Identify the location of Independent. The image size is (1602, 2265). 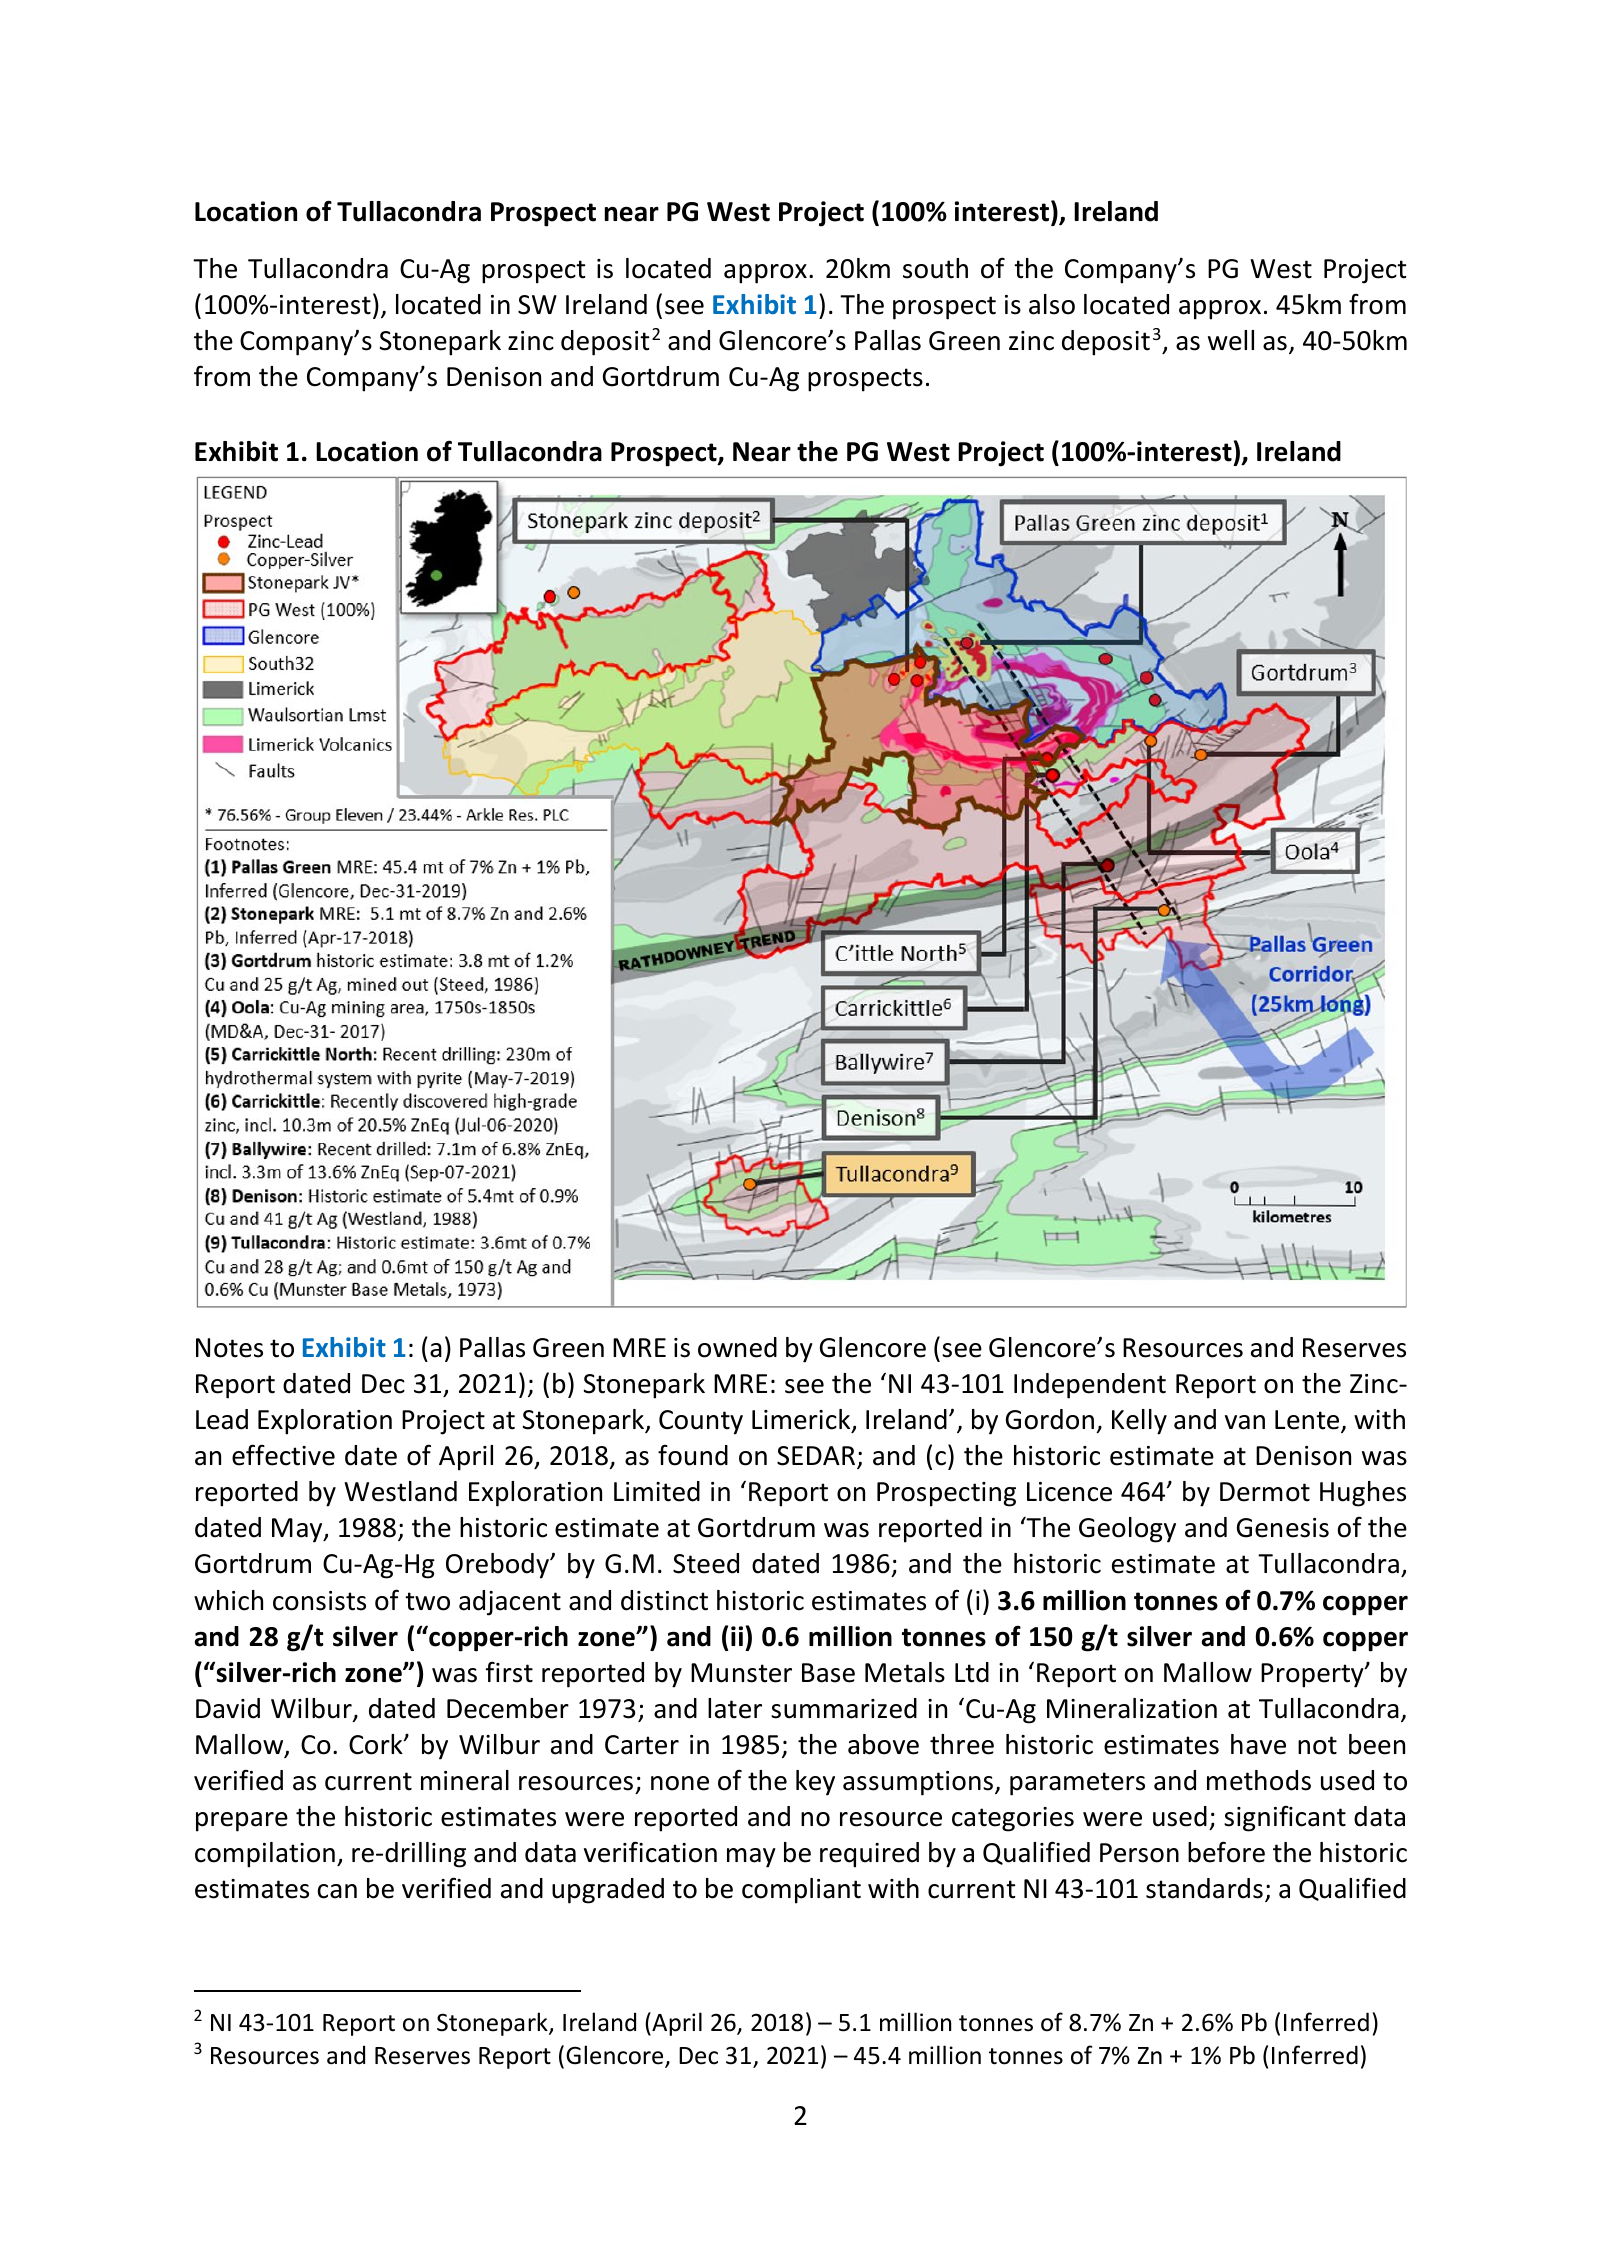
(1090, 1386).
